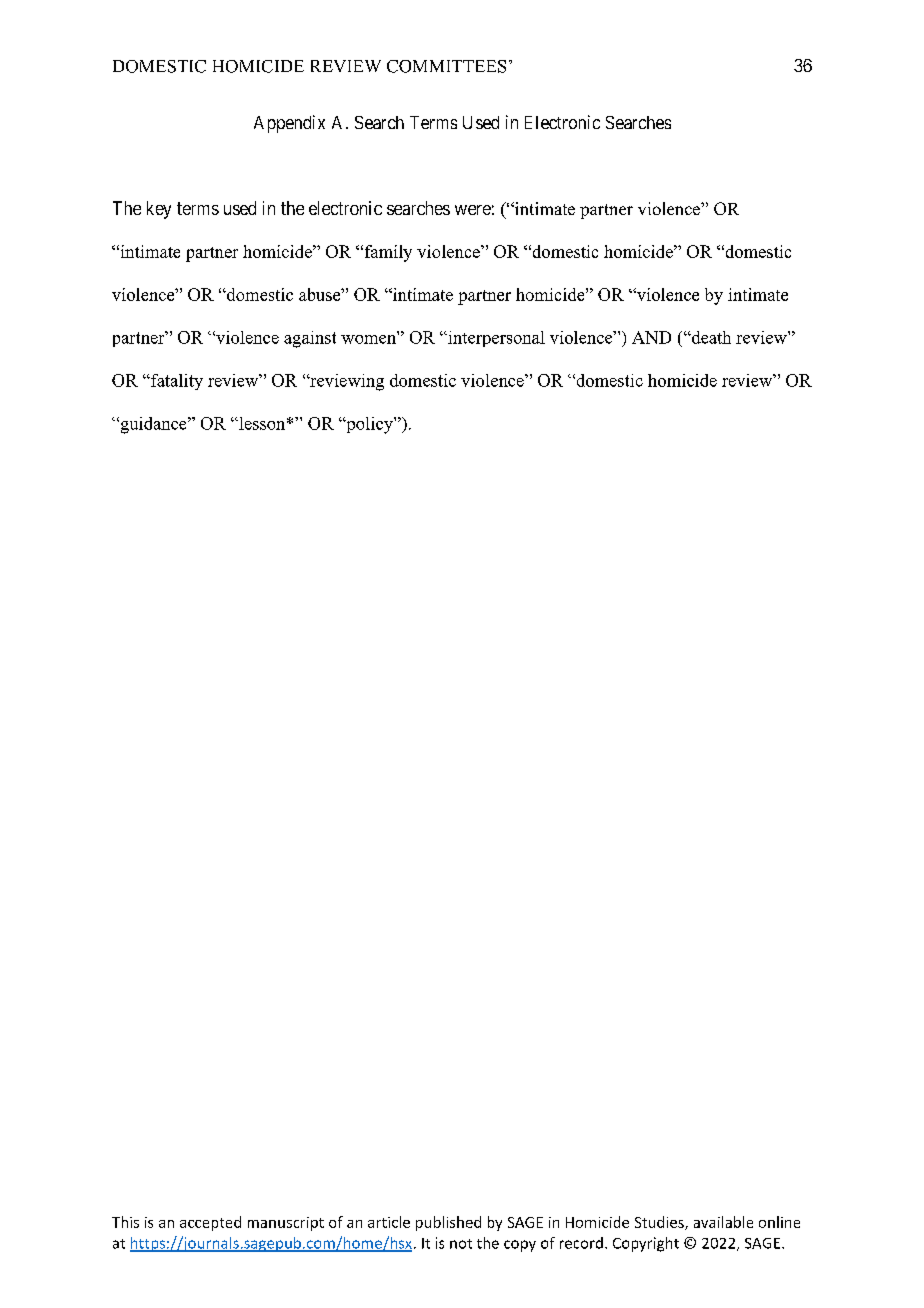  What do you see at coordinates (125, 1222) in the image?
I see `This` at bounding box center [125, 1222].
